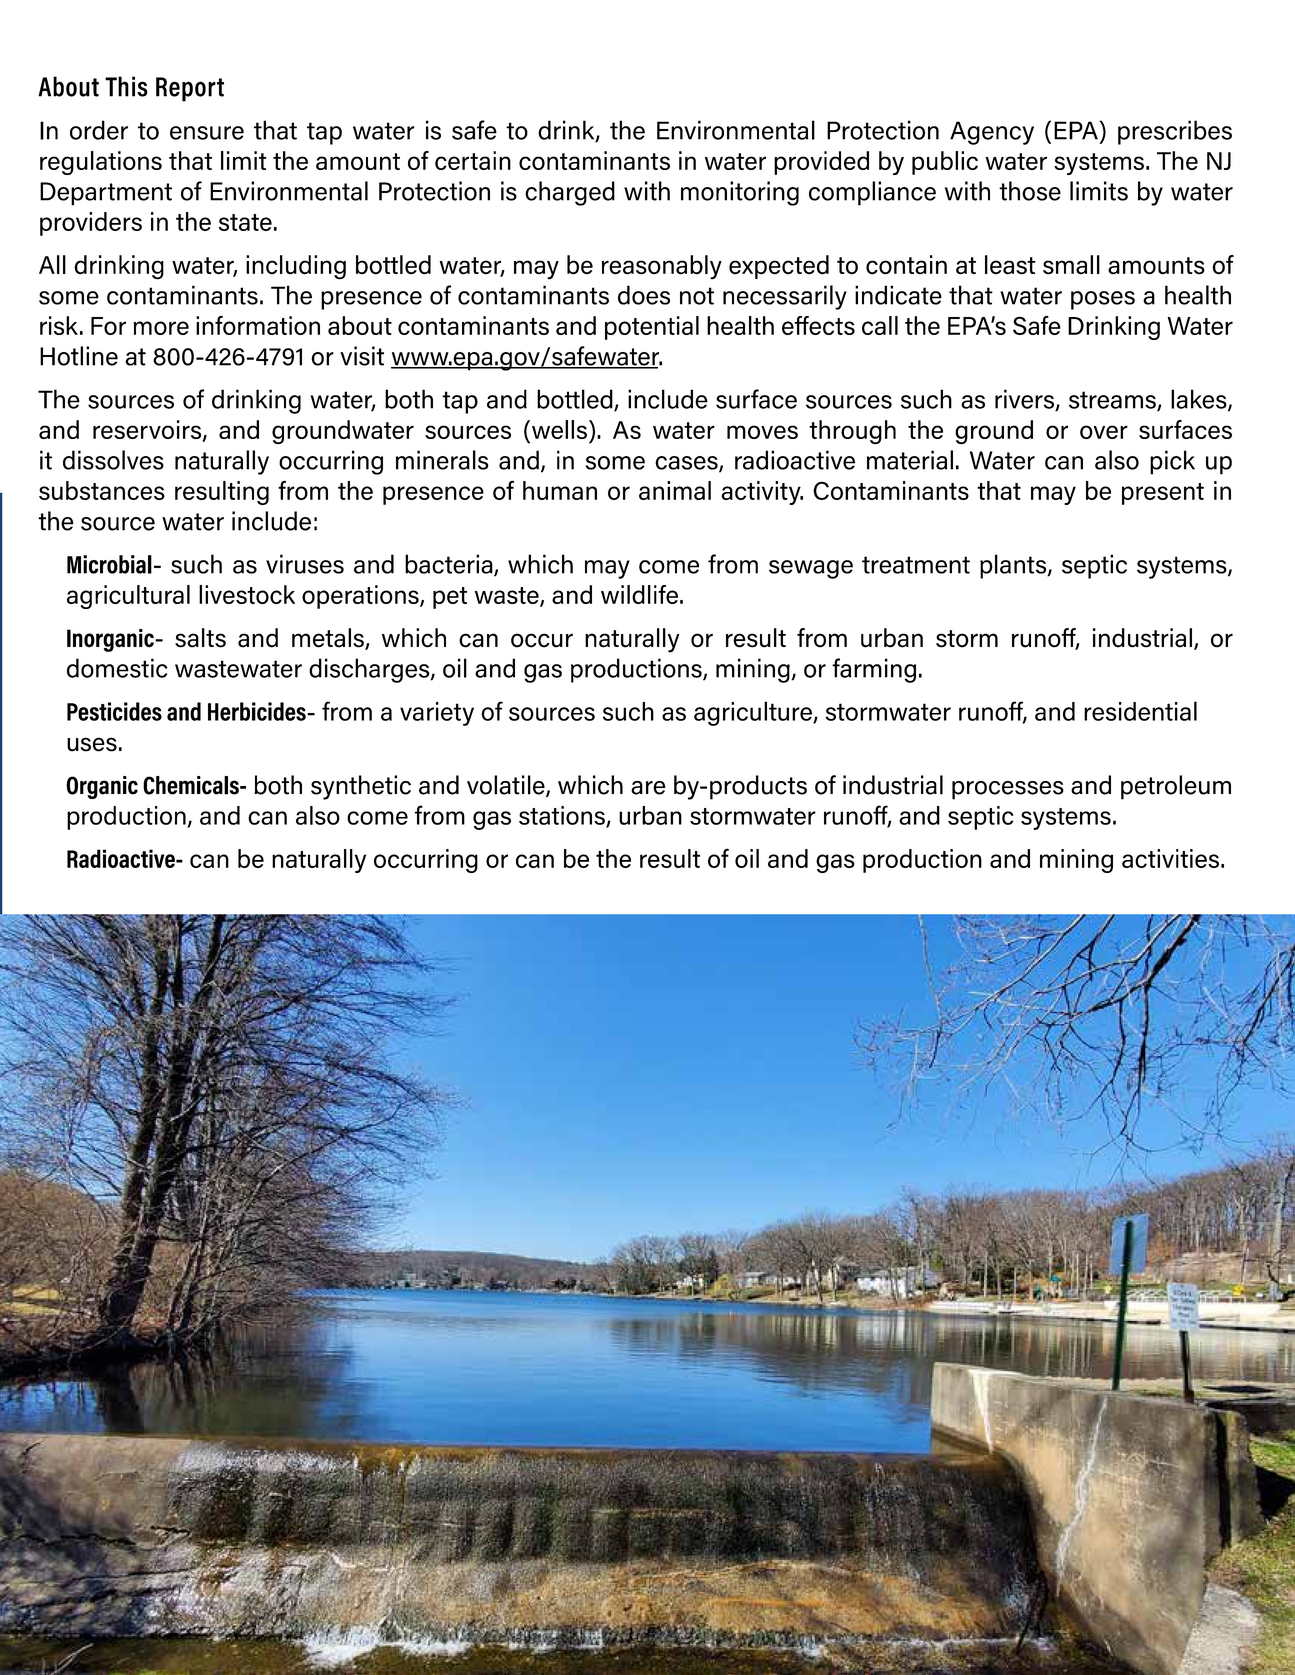 Image resolution: width=1295 pixels, height=1675 pixels. What do you see at coordinates (1172, 462) in the image?
I see `pick` at bounding box center [1172, 462].
